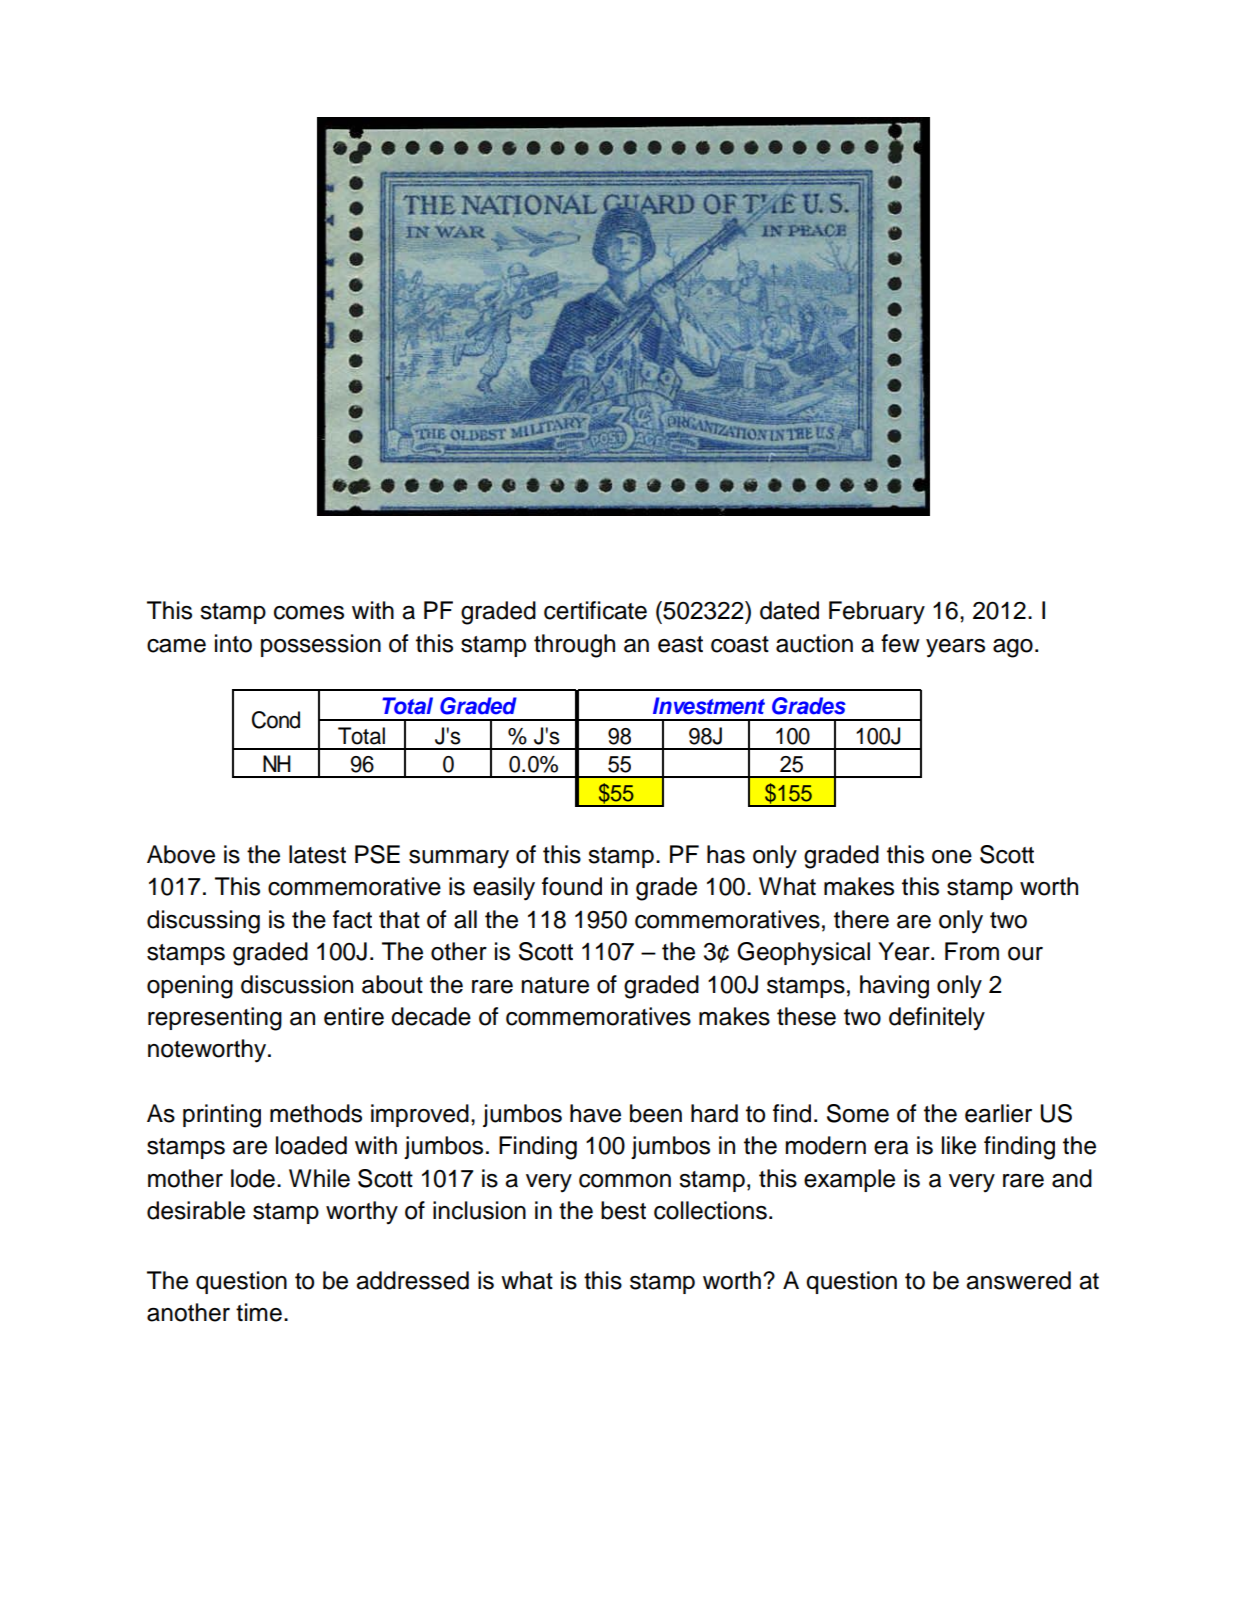  What do you see at coordinates (595, 610) in the screenshot?
I see `certificate` at bounding box center [595, 610].
